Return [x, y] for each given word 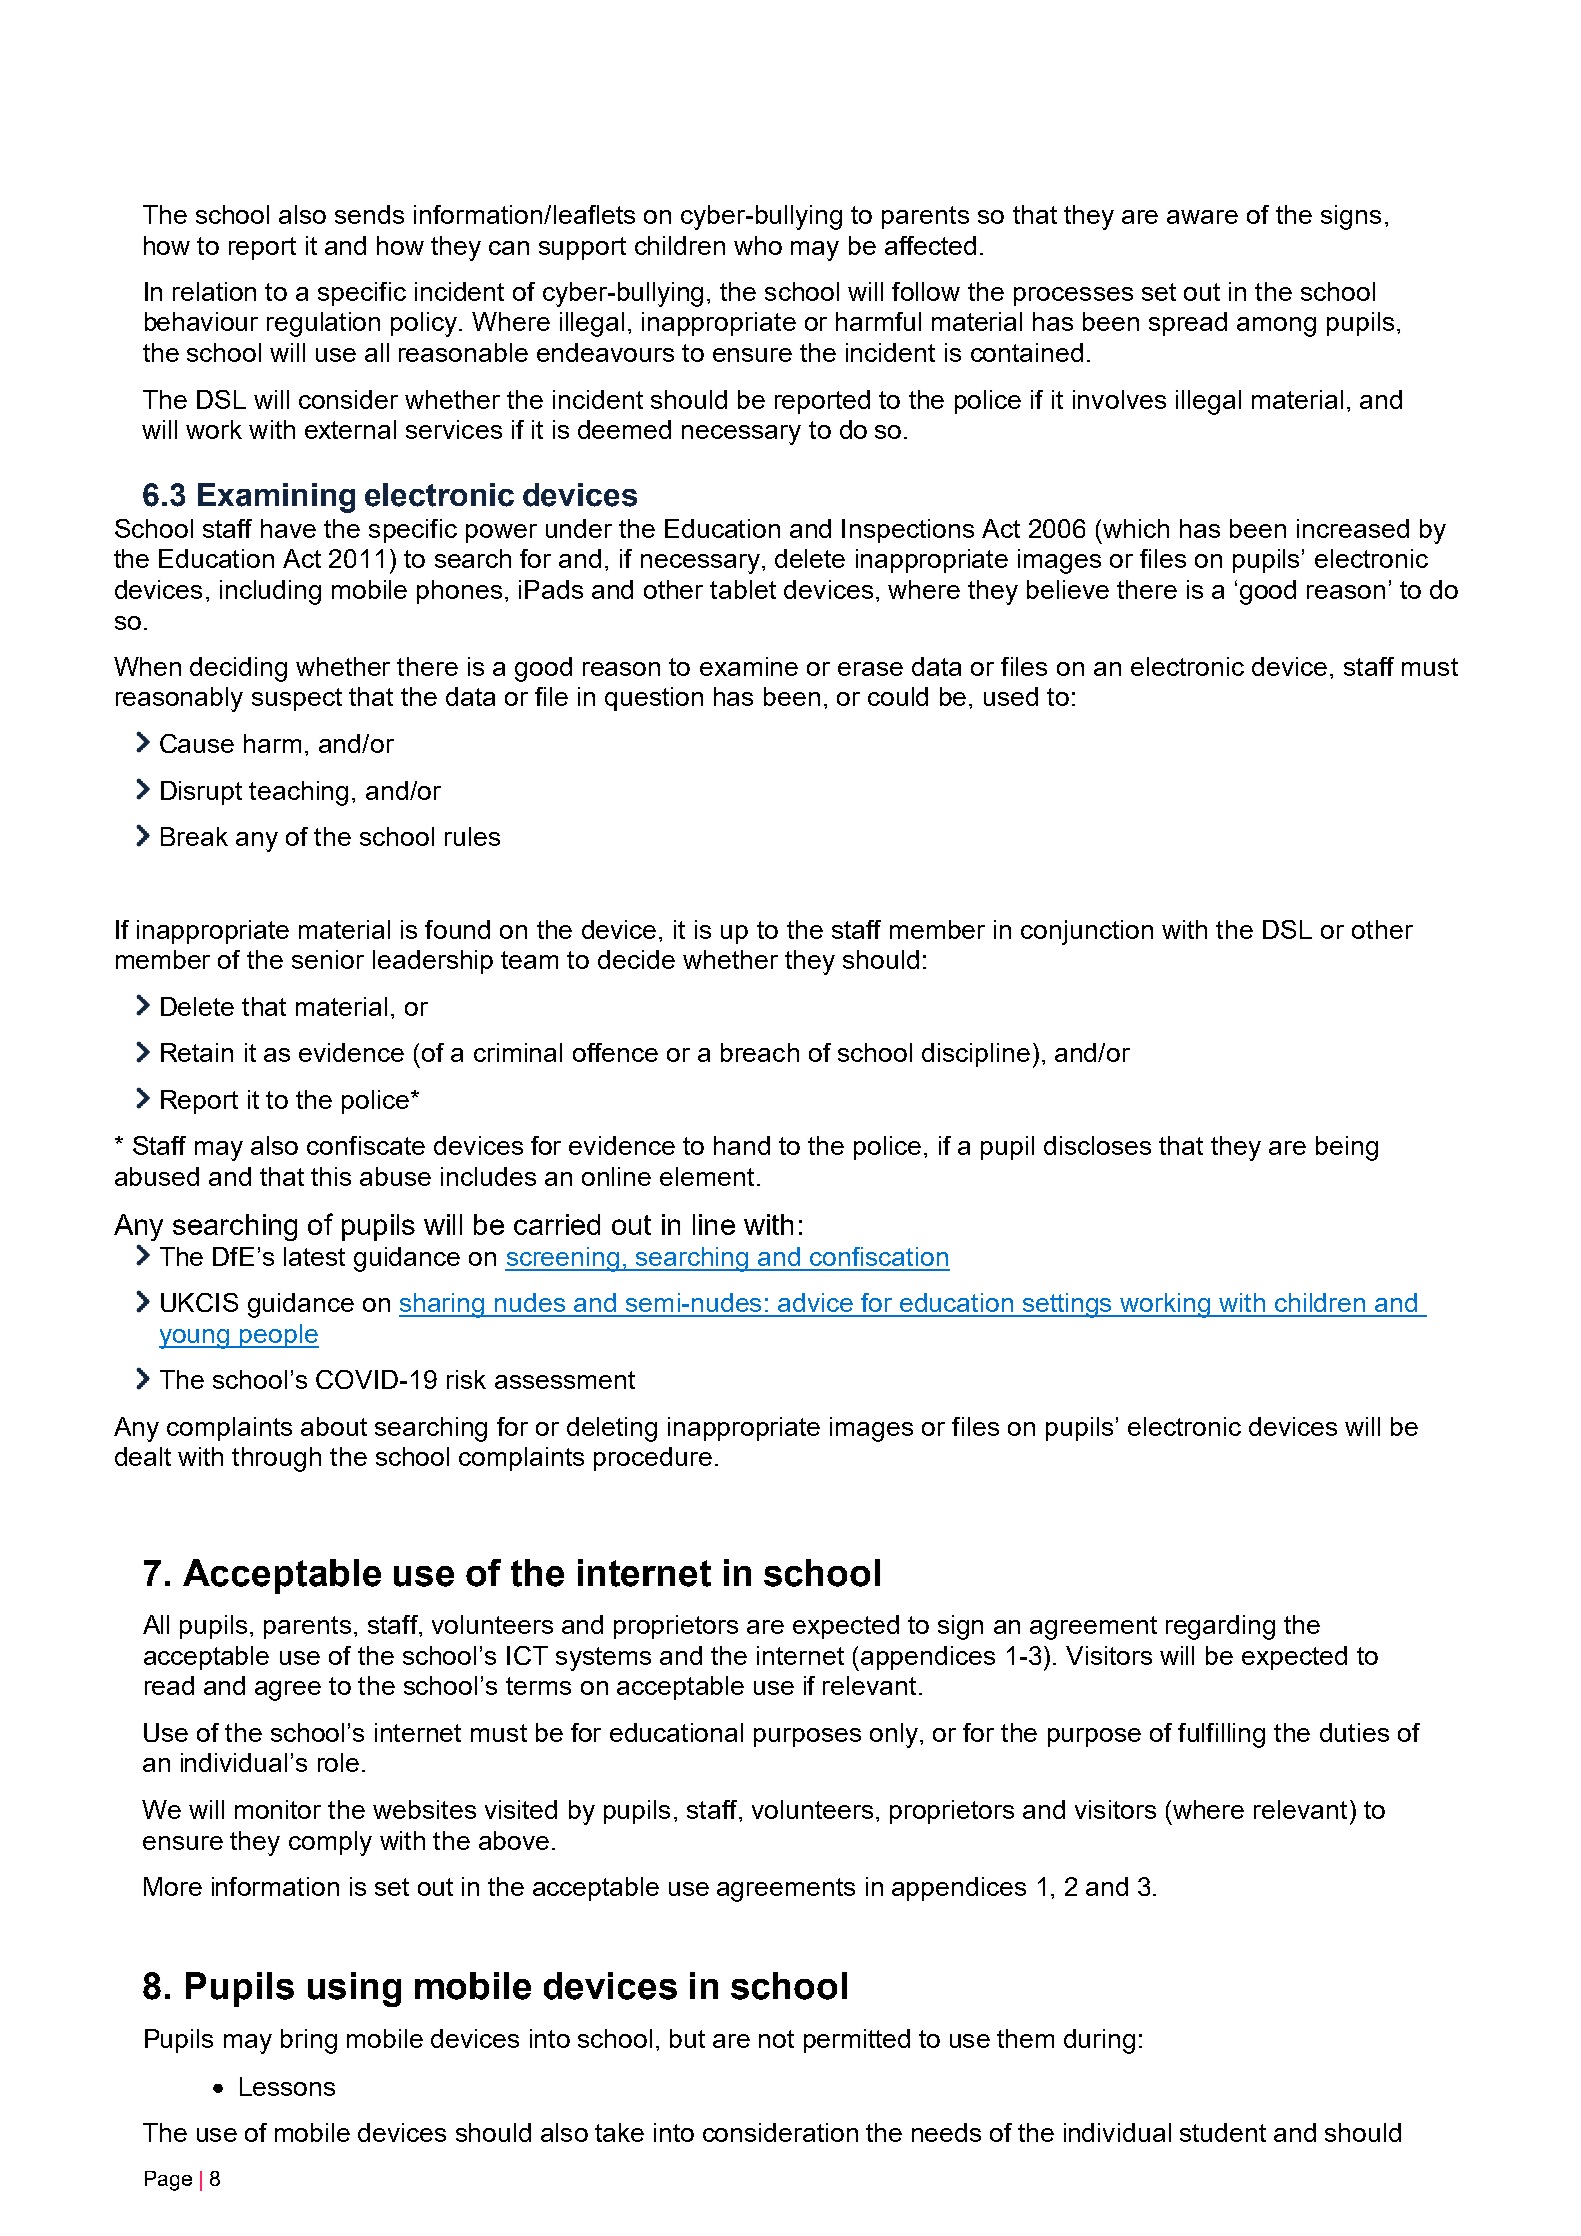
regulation [323, 324]
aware [1202, 217]
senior [328, 959]
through [276, 1459]
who [758, 245]
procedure [653, 1459]
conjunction [1087, 932]
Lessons [287, 2086]
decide [636, 959]
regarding [1220, 1627]
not [776, 2039]
